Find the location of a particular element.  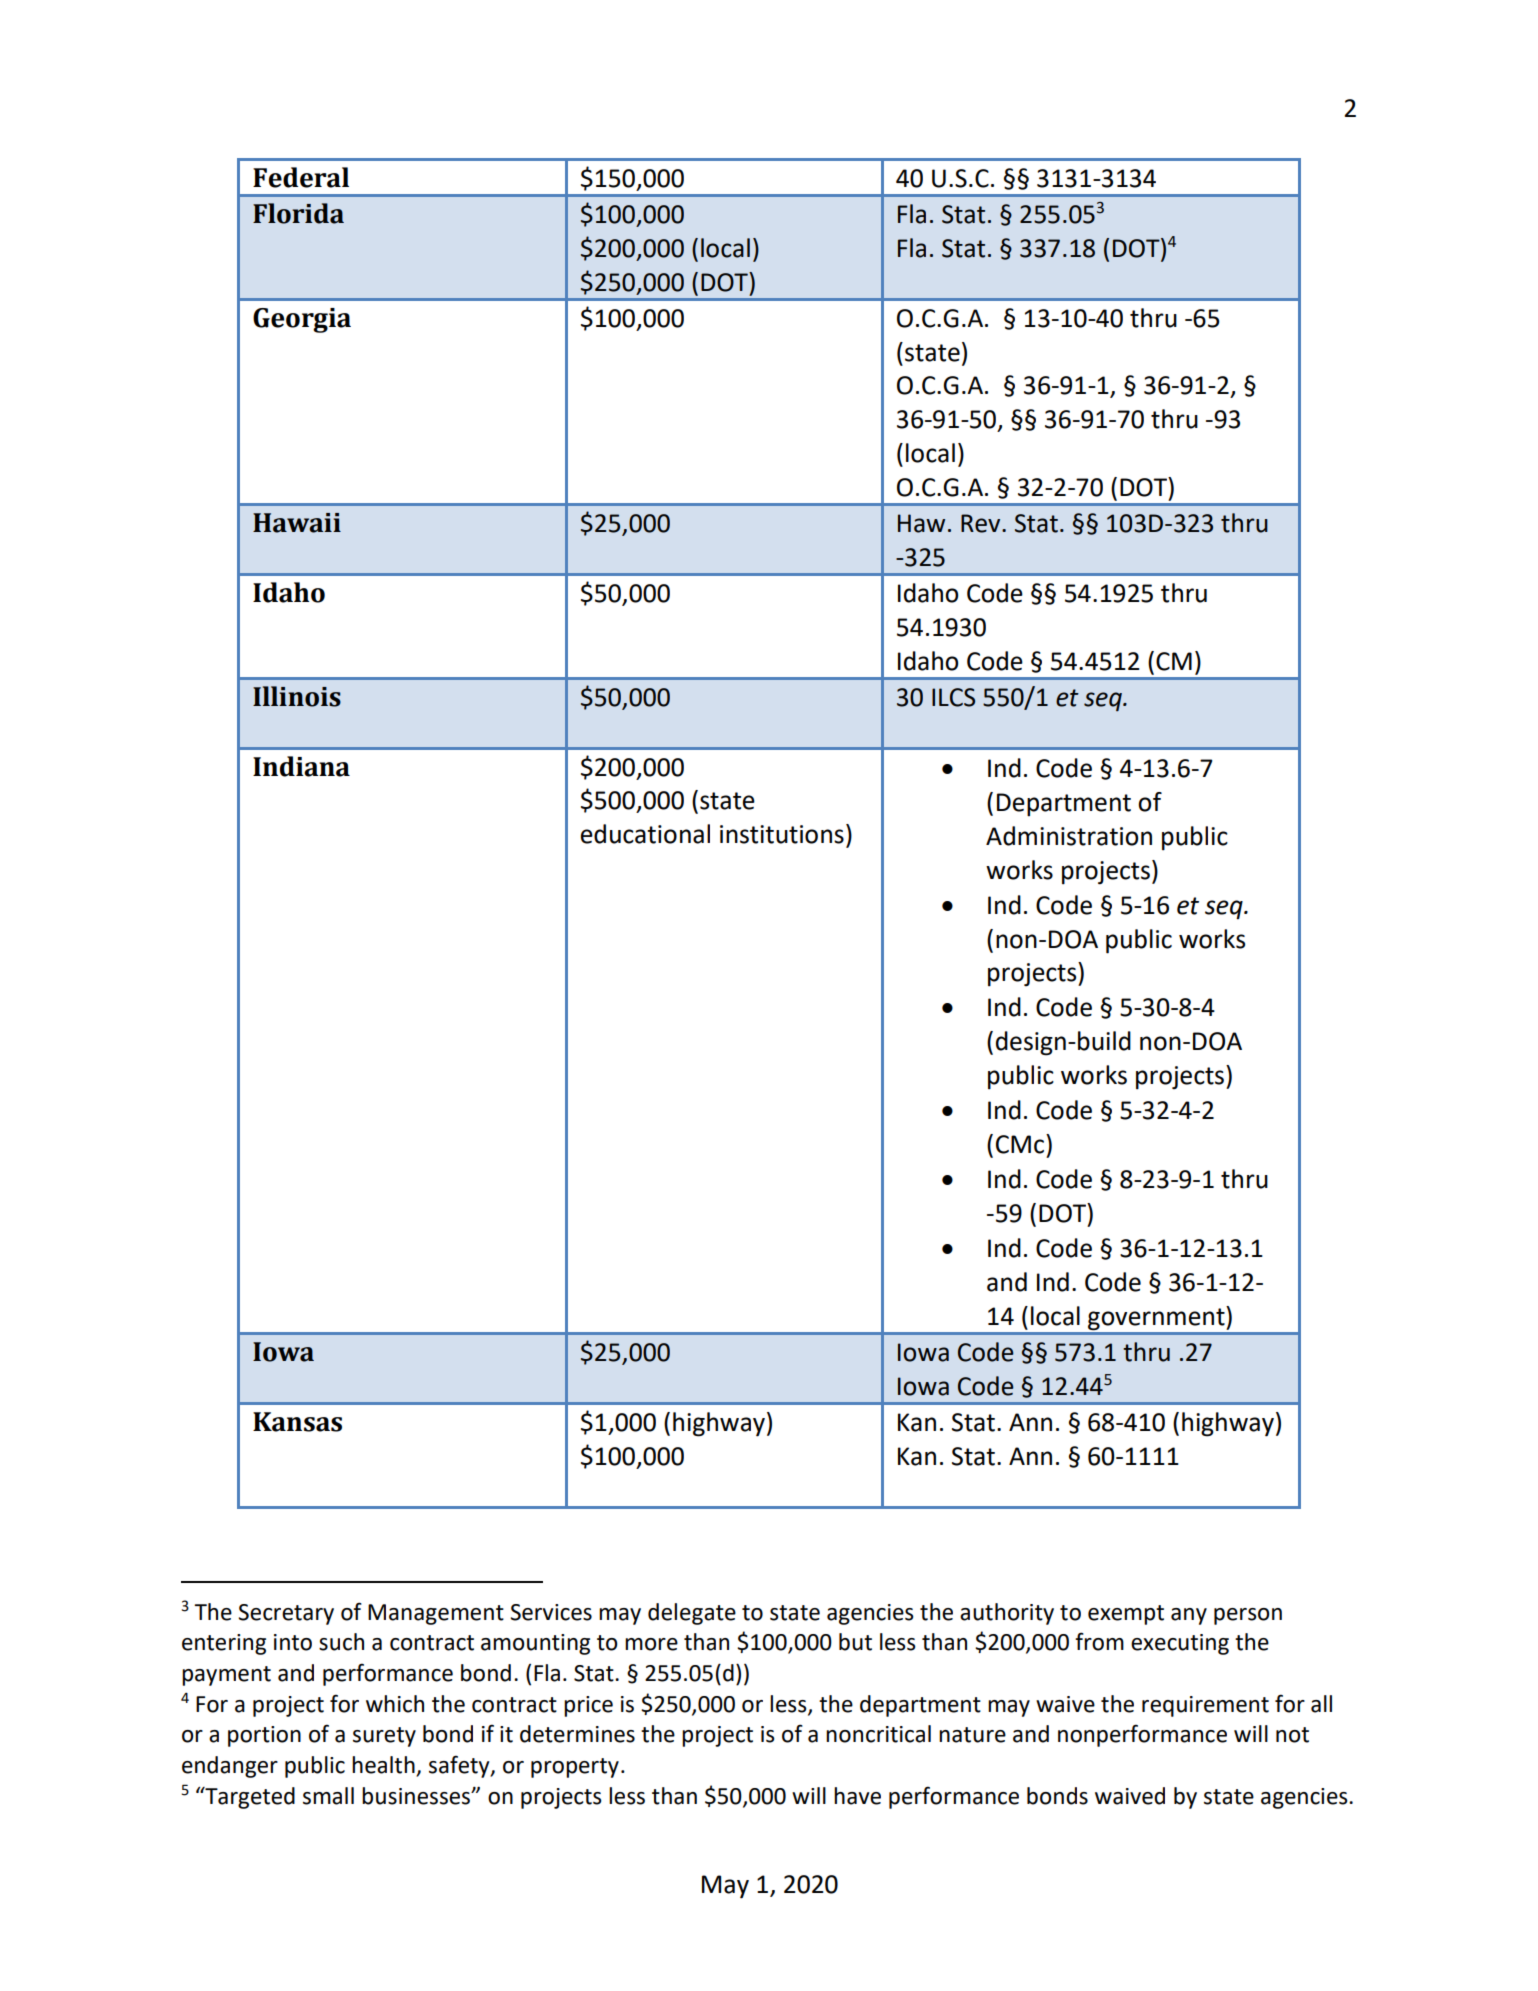

delegate is located at coordinates (692, 1614).
